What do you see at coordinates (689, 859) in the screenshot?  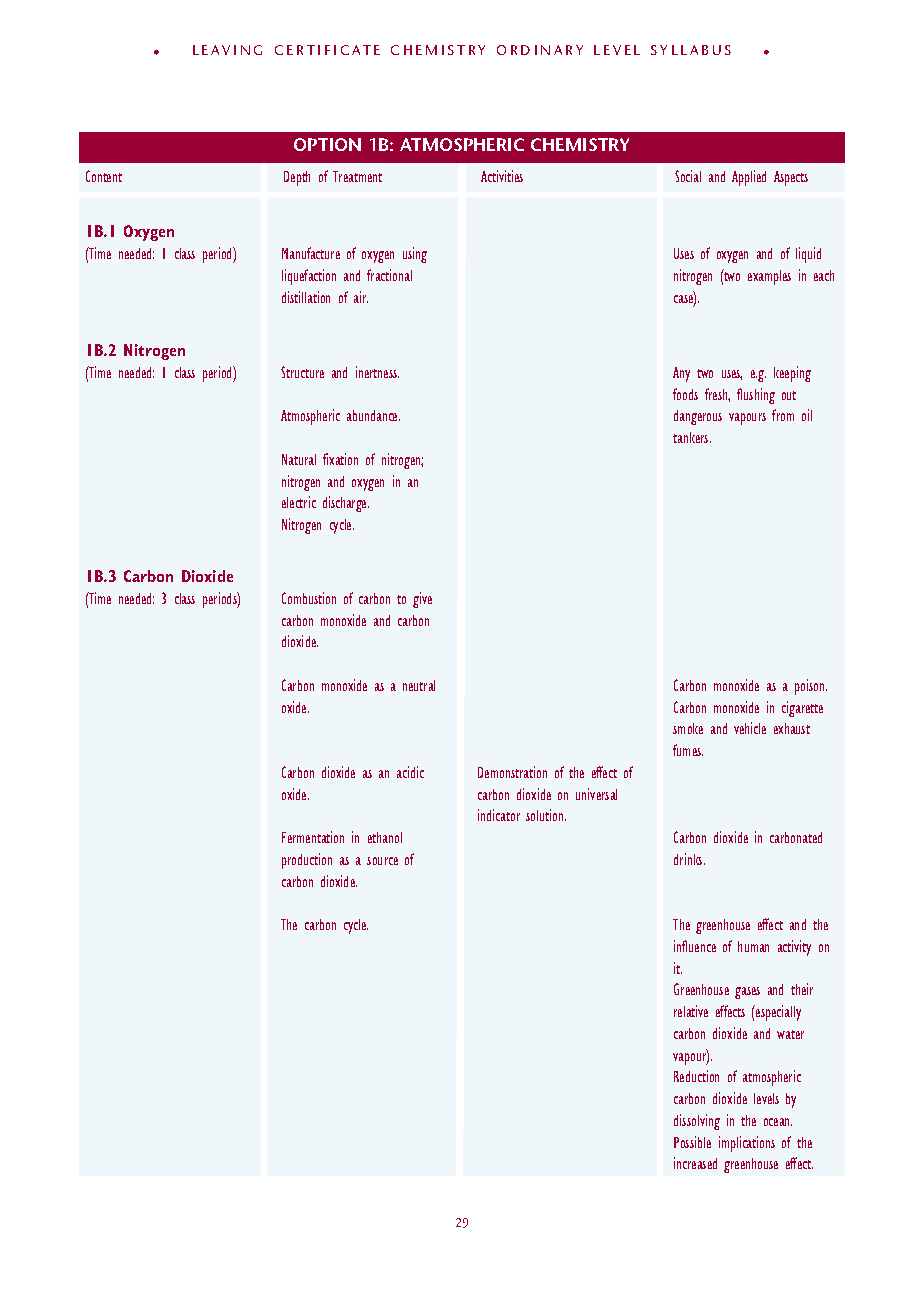 I see `drinks` at bounding box center [689, 859].
